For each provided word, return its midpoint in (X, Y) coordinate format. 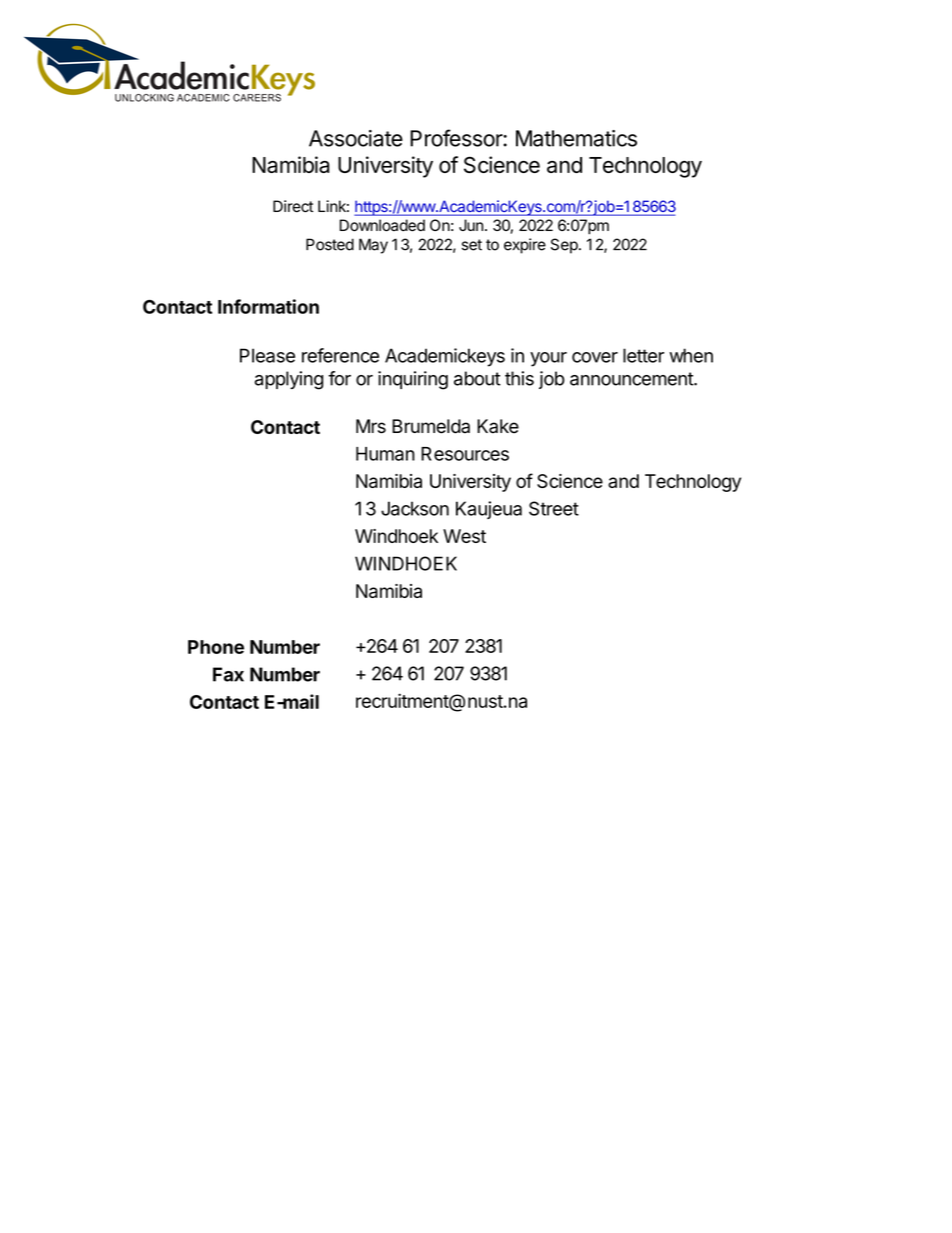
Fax (228, 674)
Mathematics (576, 138)
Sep (564, 246)
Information (268, 306)
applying (289, 380)
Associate (356, 138)
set (472, 245)
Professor (457, 138)
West (464, 536)
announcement (632, 379)
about (477, 378)
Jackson (415, 508)
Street (554, 508)
